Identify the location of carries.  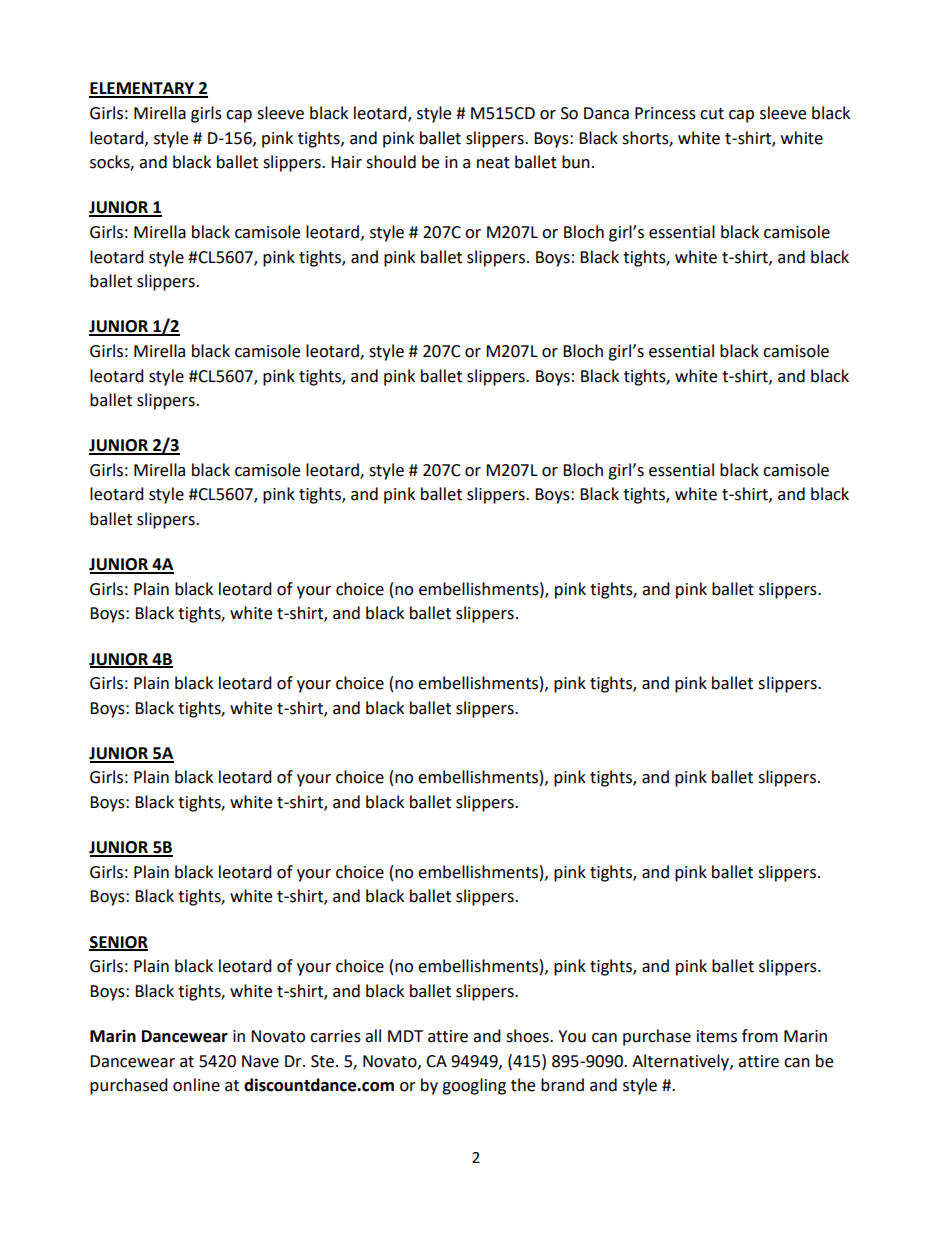
(335, 1036).
